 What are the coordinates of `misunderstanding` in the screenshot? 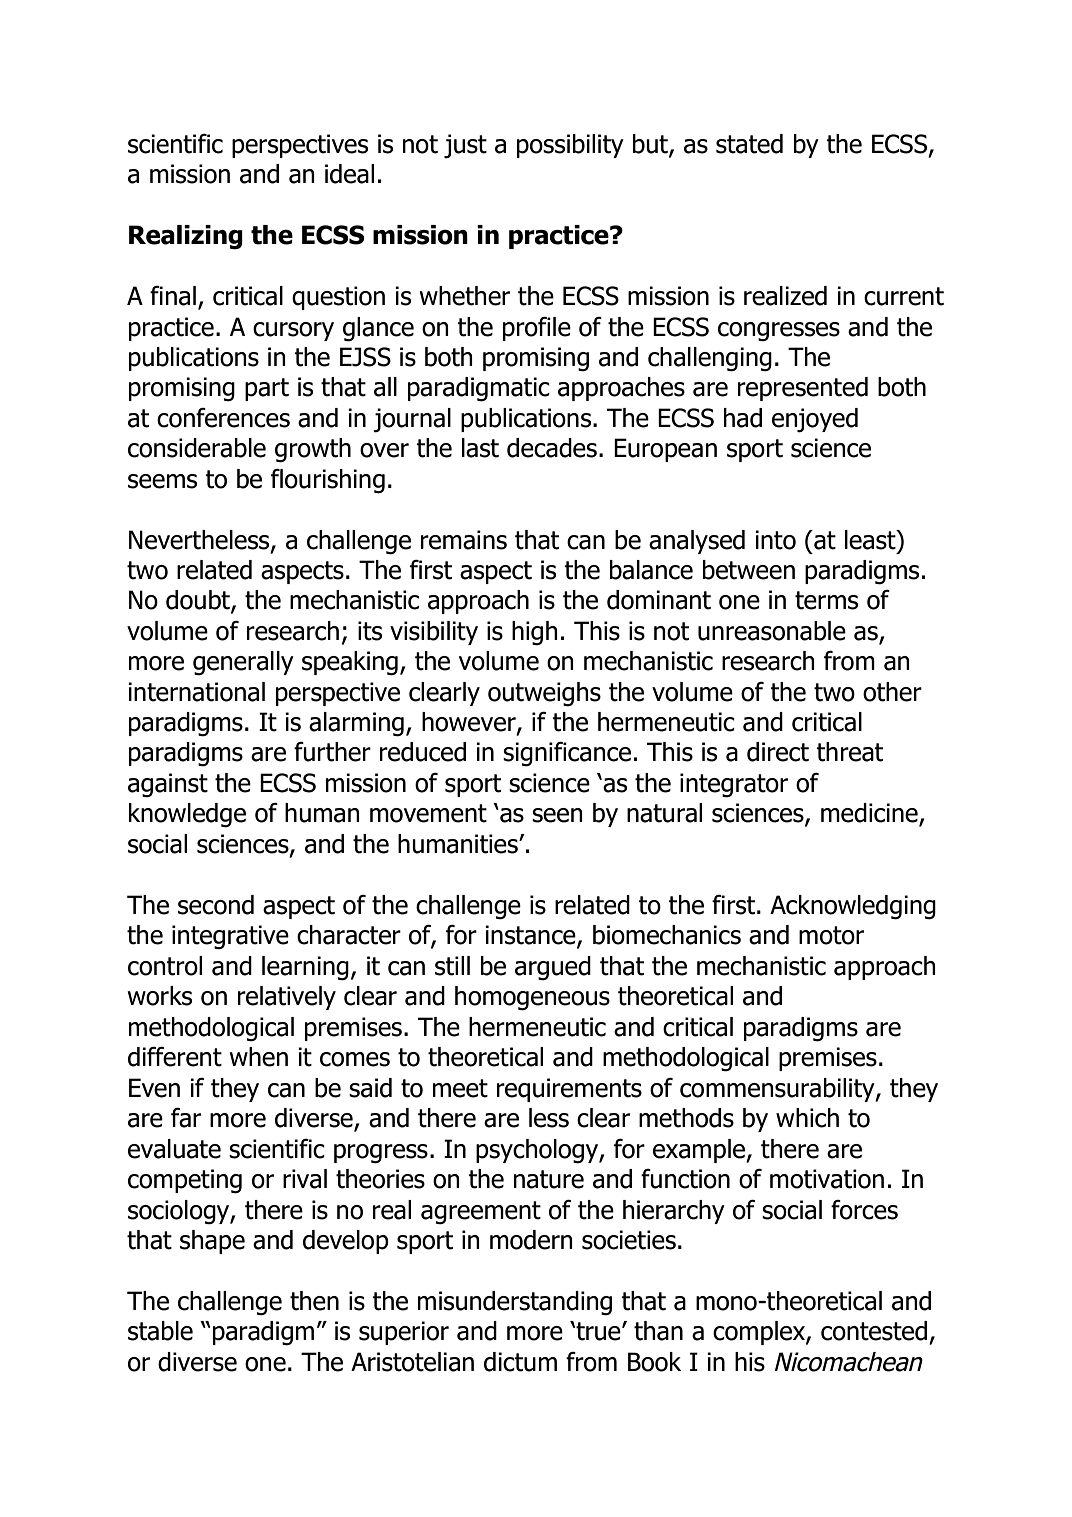 It's located at (515, 1303).
